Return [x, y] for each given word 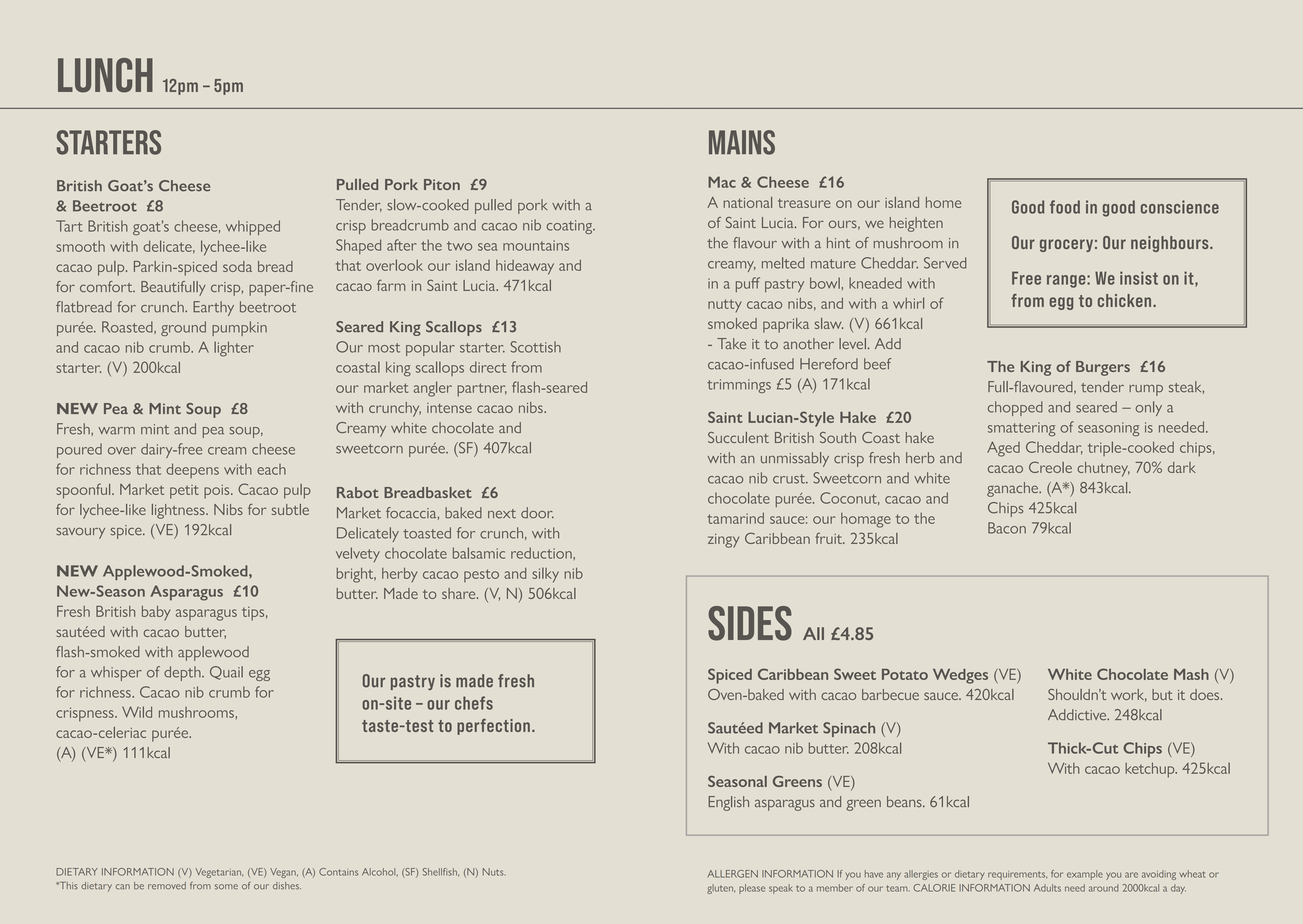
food [1065, 207]
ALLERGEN [732, 874]
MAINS [742, 142]
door [537, 513]
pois [218, 491]
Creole [1050, 467]
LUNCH [105, 75]
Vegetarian [219, 873]
